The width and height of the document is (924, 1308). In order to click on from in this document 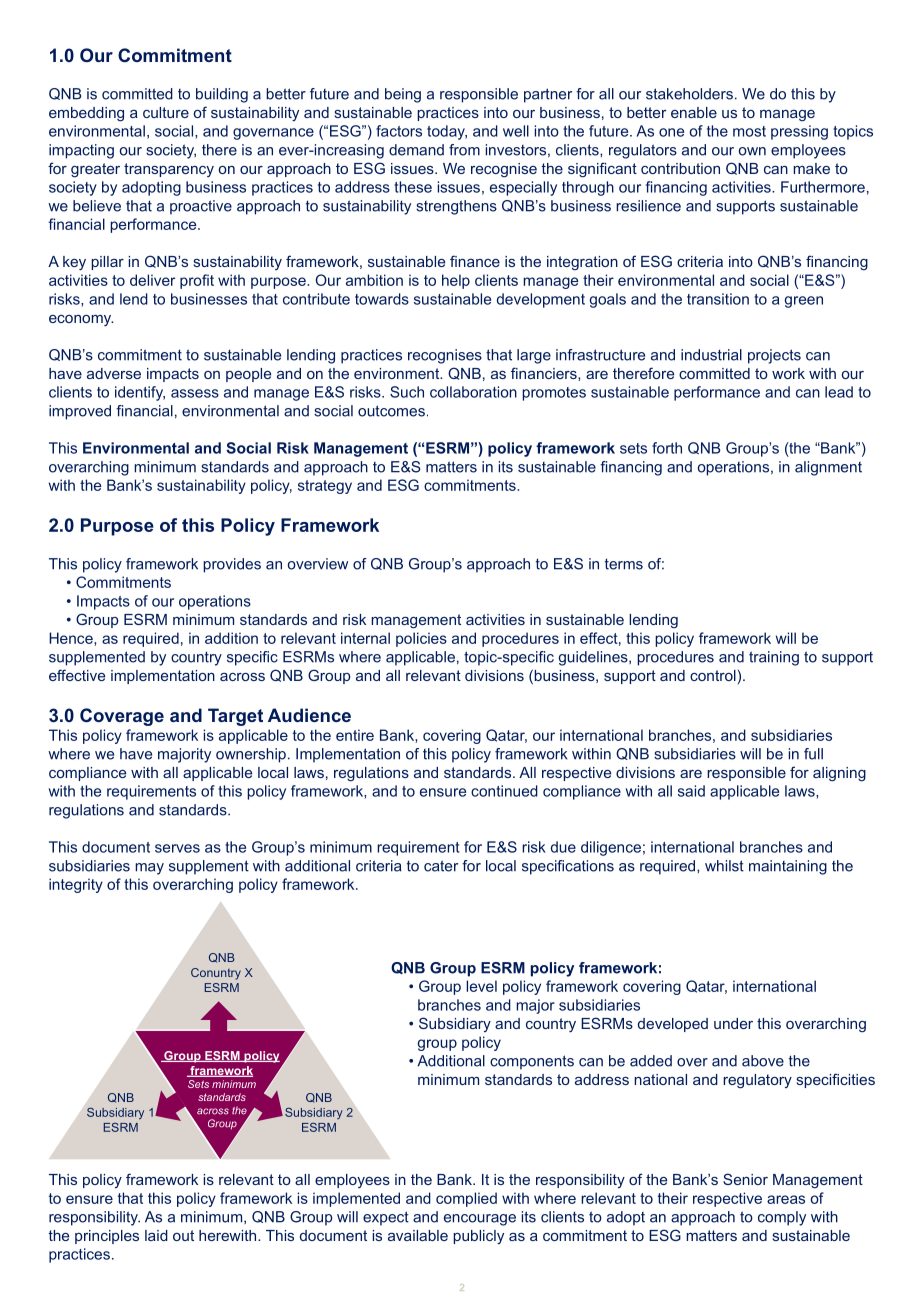, I will do `click(464, 150)`.
